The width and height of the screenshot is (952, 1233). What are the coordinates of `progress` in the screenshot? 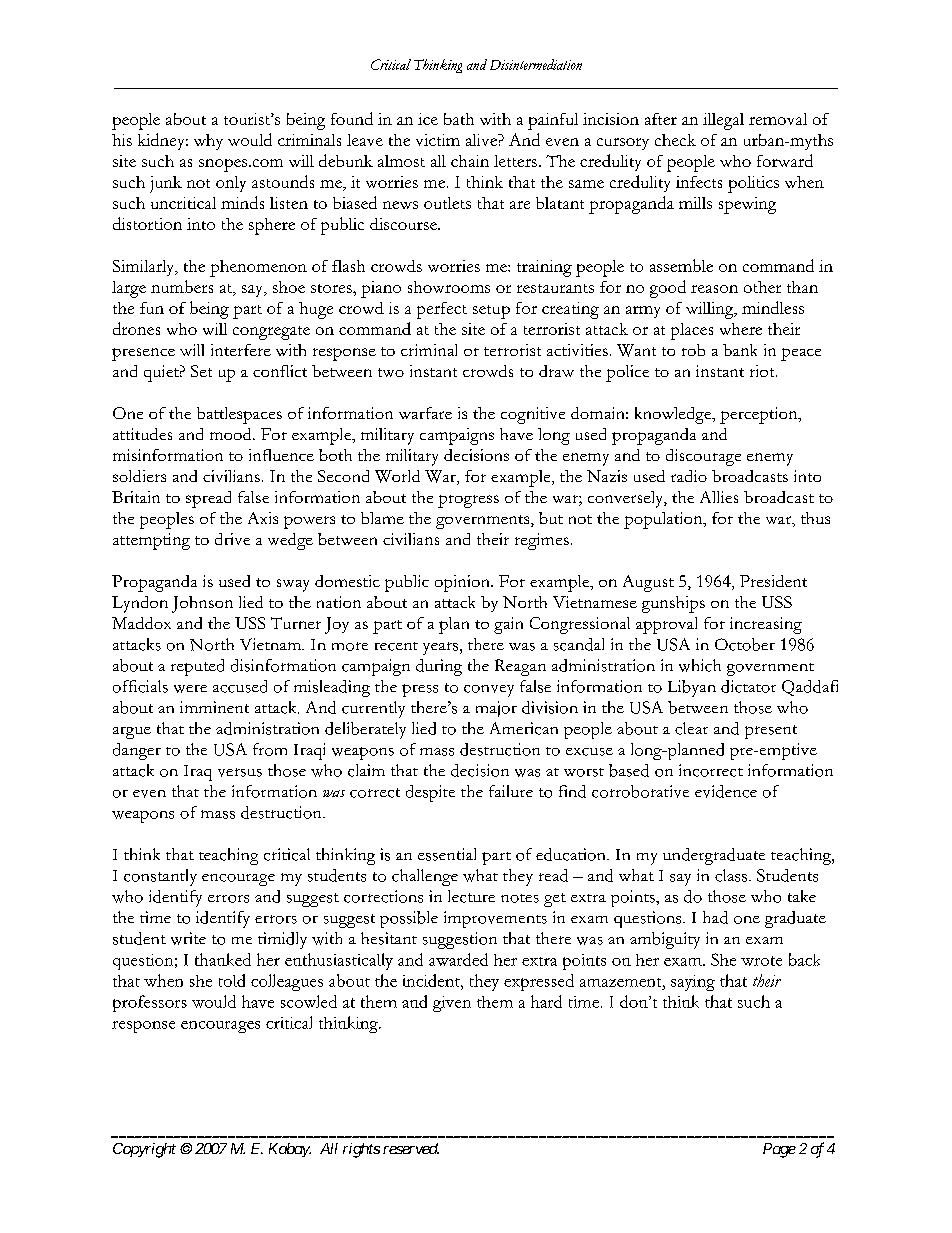 It's located at (468, 501).
